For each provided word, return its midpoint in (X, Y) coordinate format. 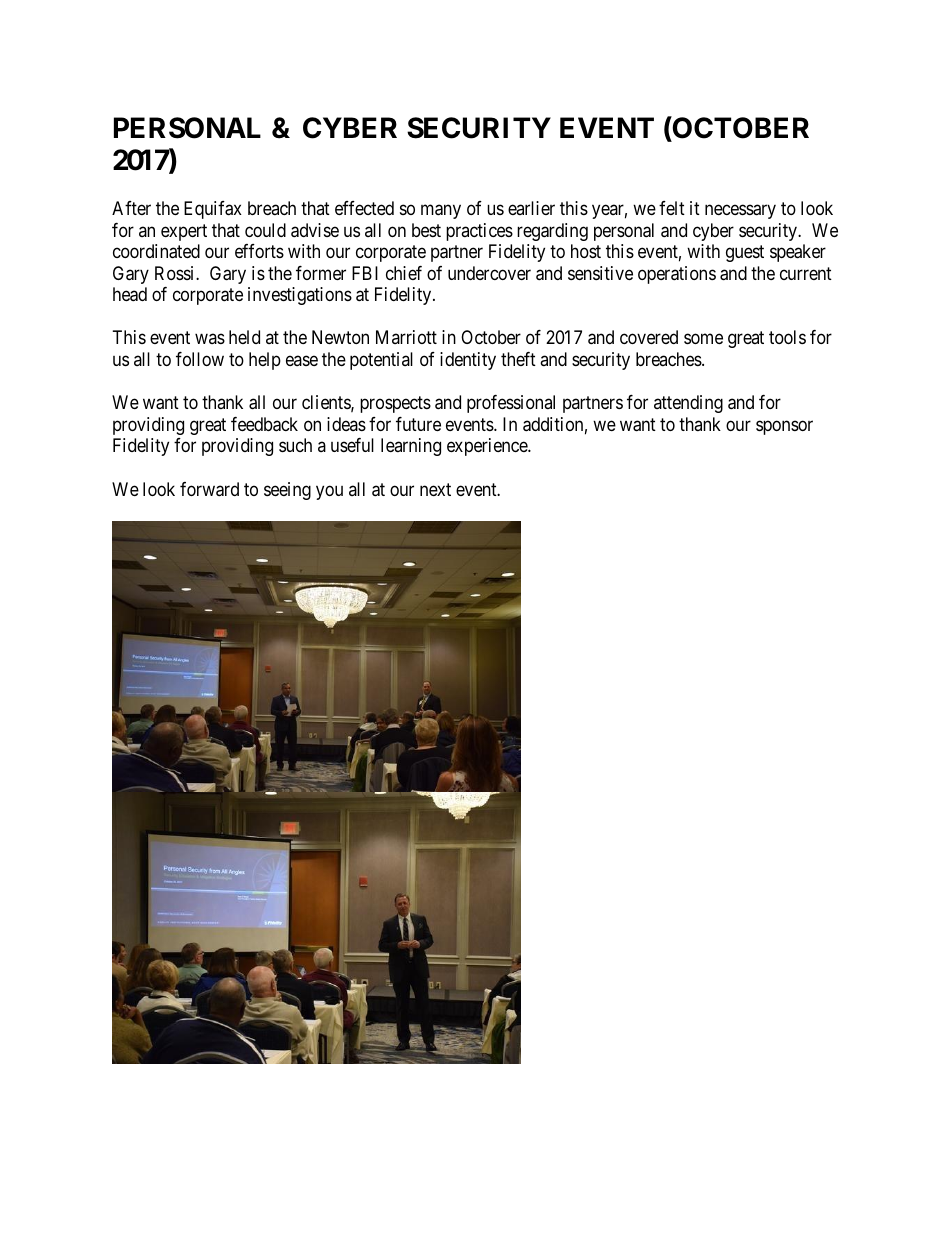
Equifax (213, 210)
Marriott (406, 337)
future (418, 424)
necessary (740, 212)
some (703, 339)
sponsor (784, 427)
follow (200, 359)
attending (688, 404)
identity (468, 361)
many (441, 212)
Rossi (176, 273)
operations (677, 275)
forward (209, 489)
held (244, 337)
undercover (489, 273)
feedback (264, 424)
